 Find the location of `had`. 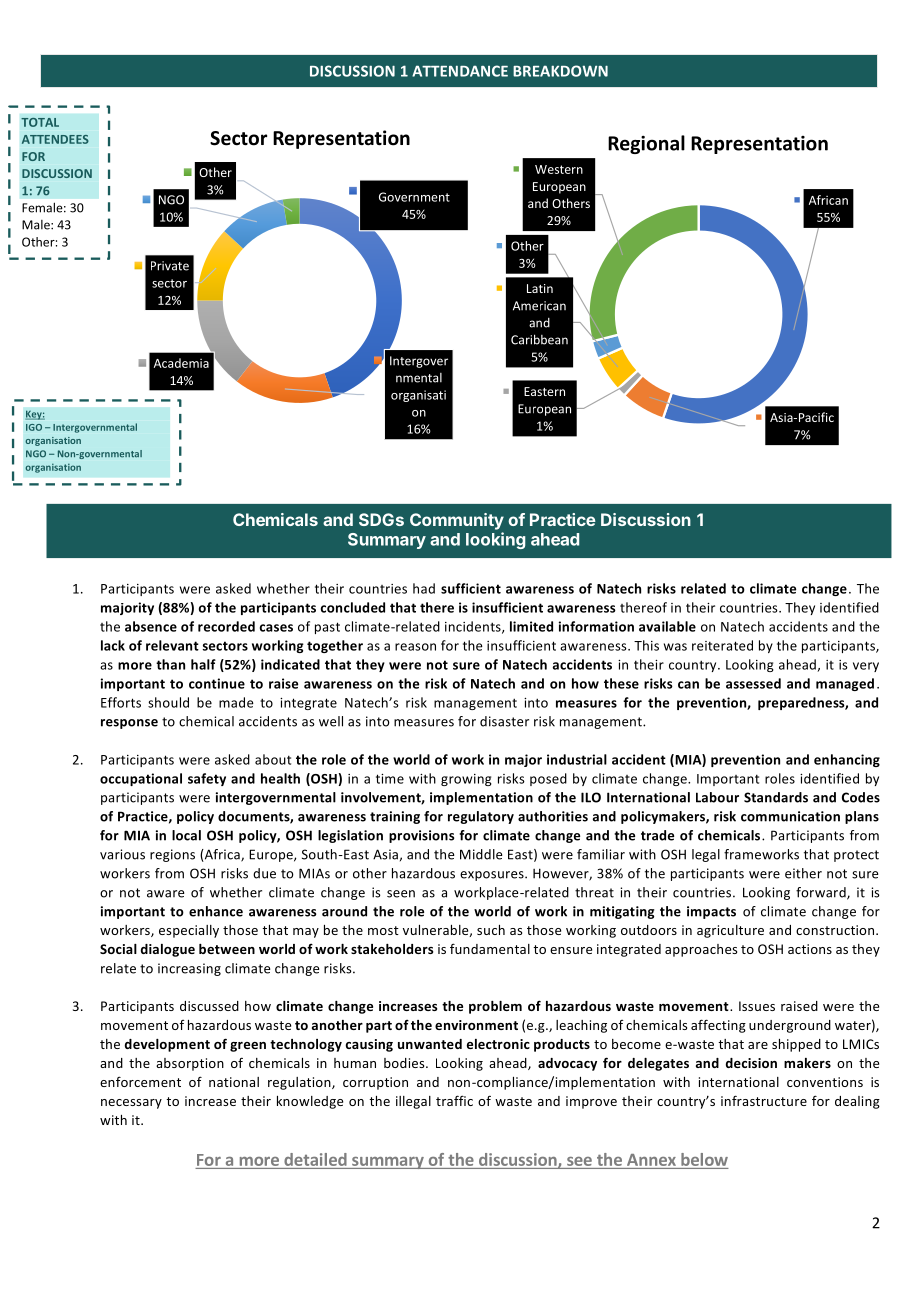

had is located at coordinates (424, 588).
